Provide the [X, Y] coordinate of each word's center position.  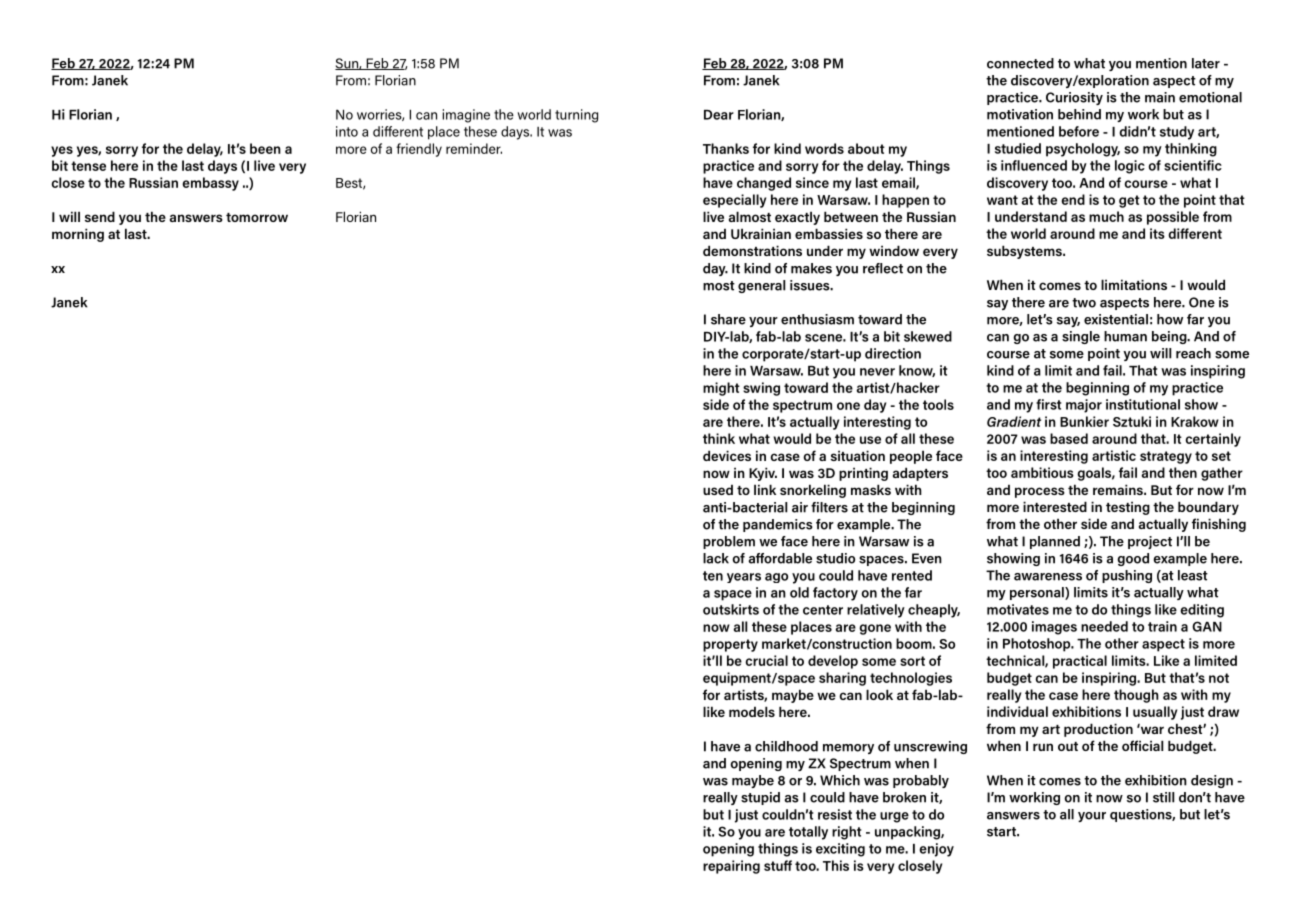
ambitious [1042, 472]
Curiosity [1074, 98]
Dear [719, 115]
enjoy [937, 850]
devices [727, 455]
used [718, 489]
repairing [731, 867]
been [265, 148]
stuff [778, 865]
